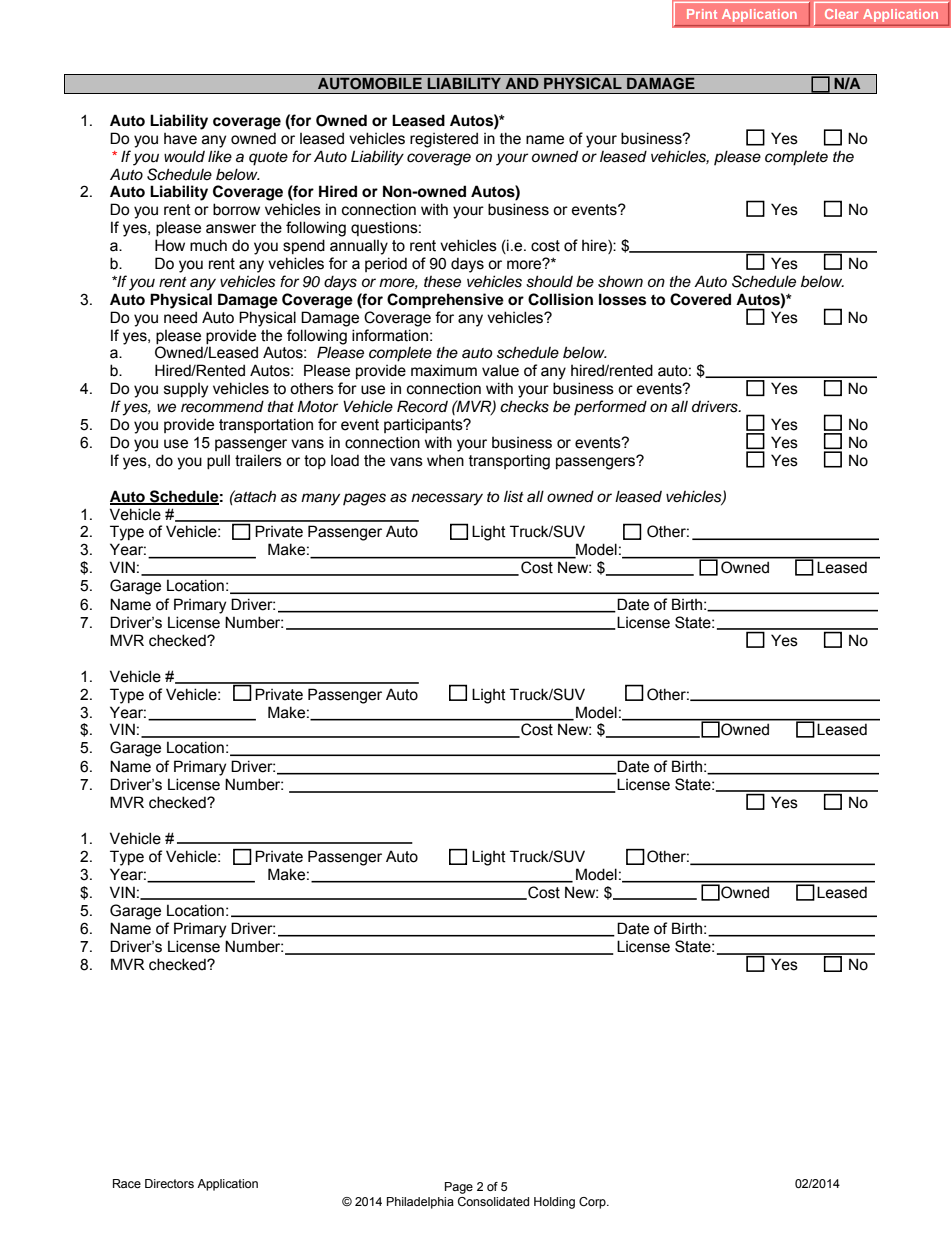 The image size is (952, 1233). Describe the element at coordinates (320, 499) in the page. I see `many` at that location.
